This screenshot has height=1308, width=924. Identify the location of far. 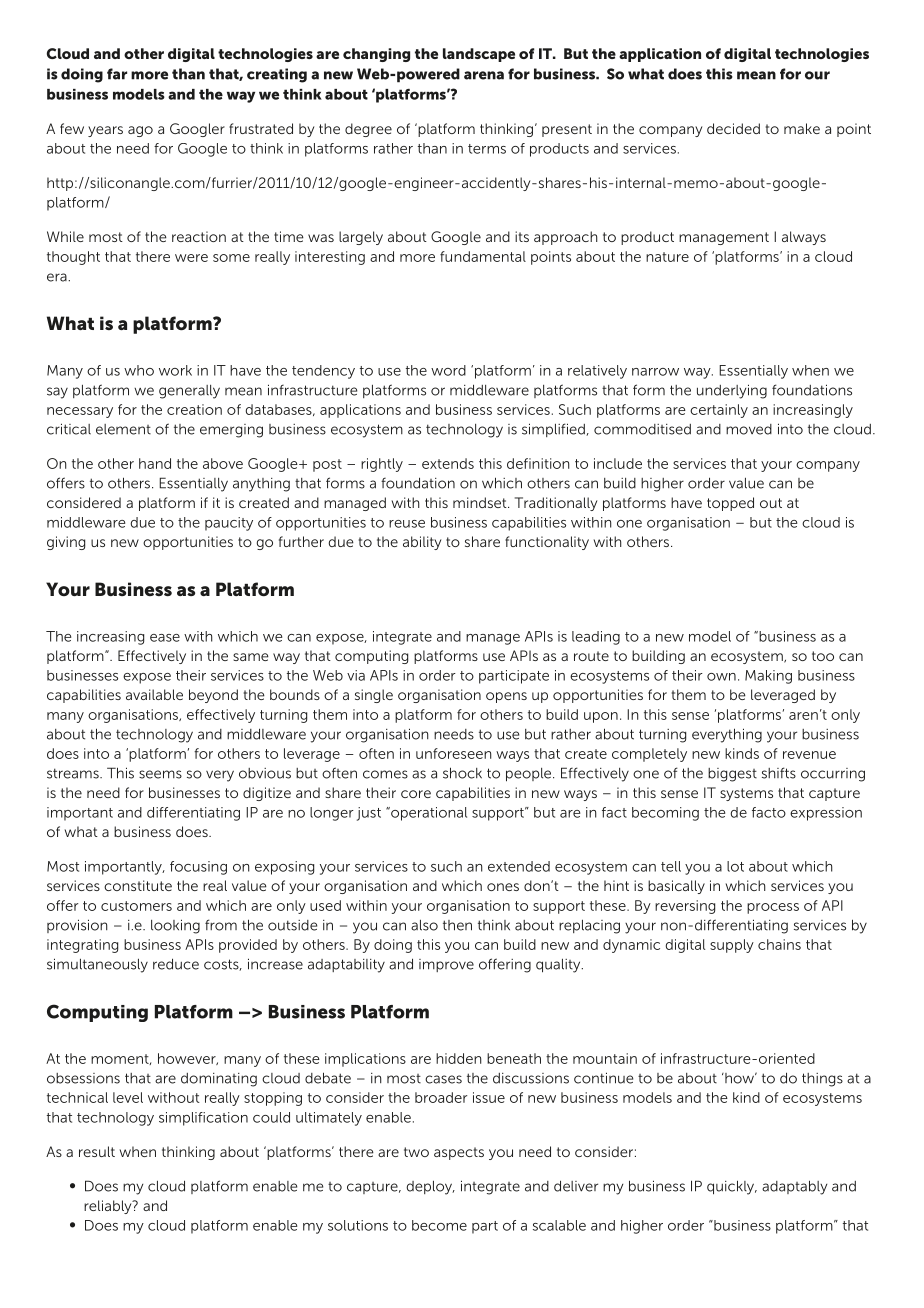
(117, 74).
